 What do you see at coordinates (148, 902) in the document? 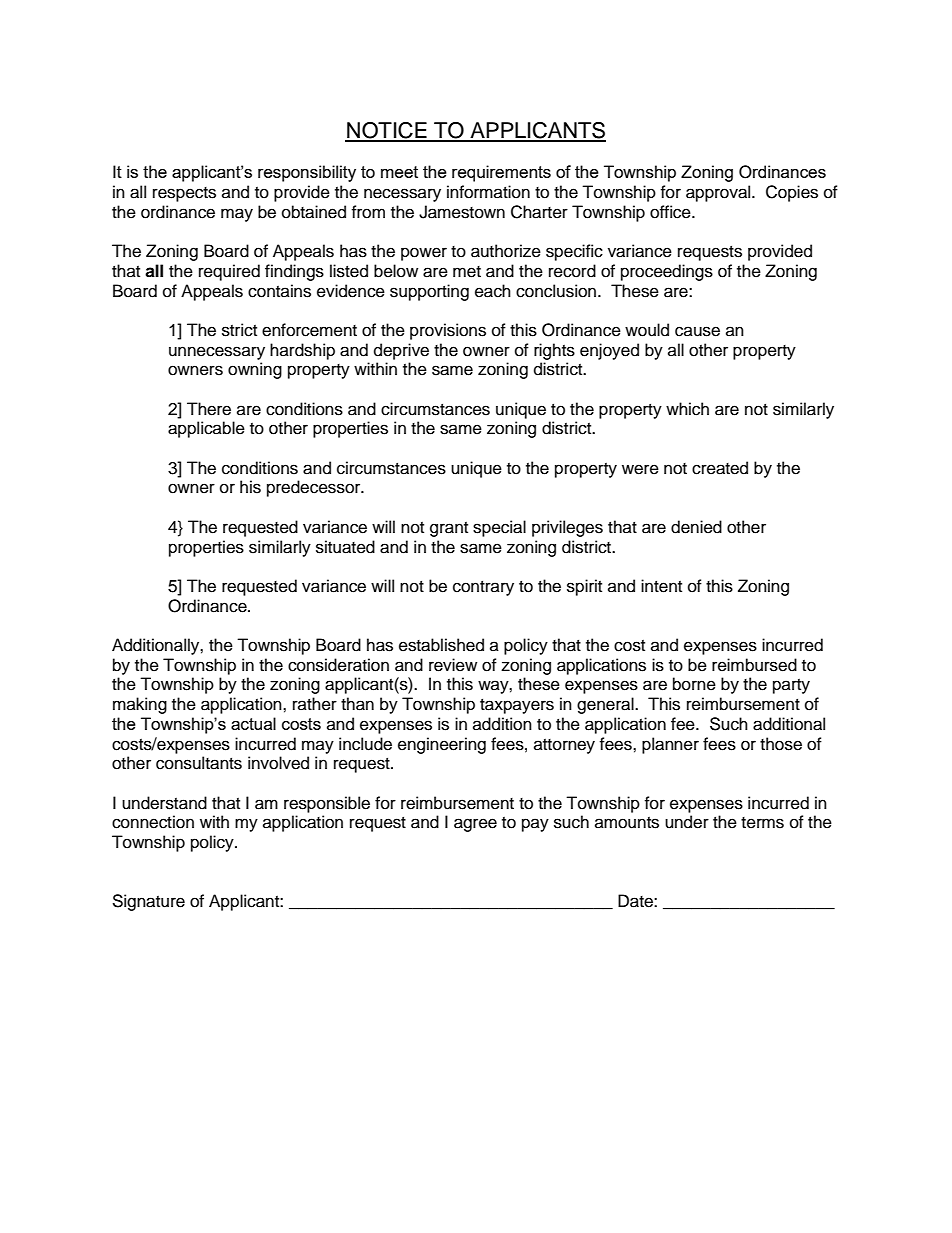
I see `Signature` at bounding box center [148, 902].
